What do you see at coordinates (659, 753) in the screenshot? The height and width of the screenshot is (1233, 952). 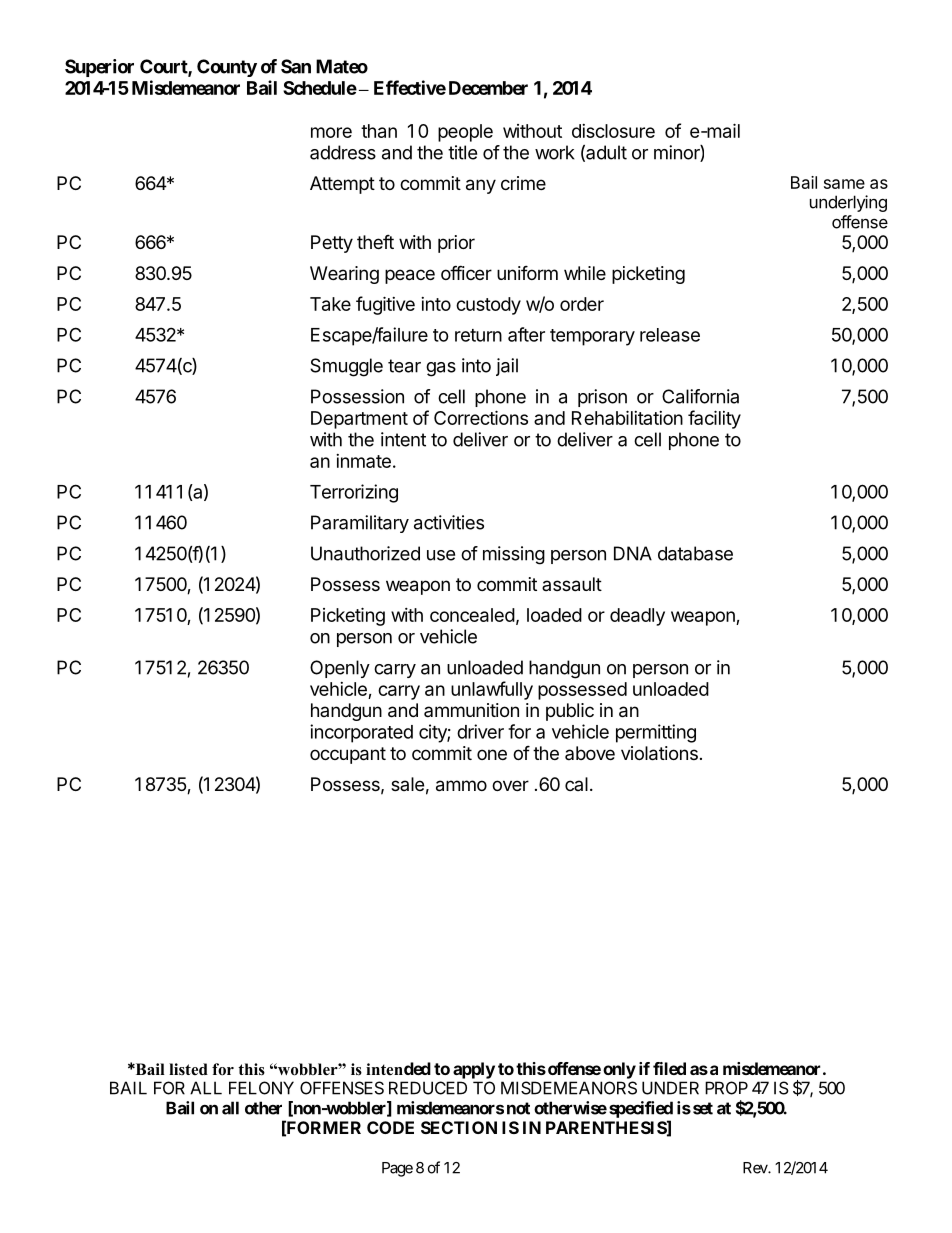 I see `violations` at bounding box center [659, 753].
